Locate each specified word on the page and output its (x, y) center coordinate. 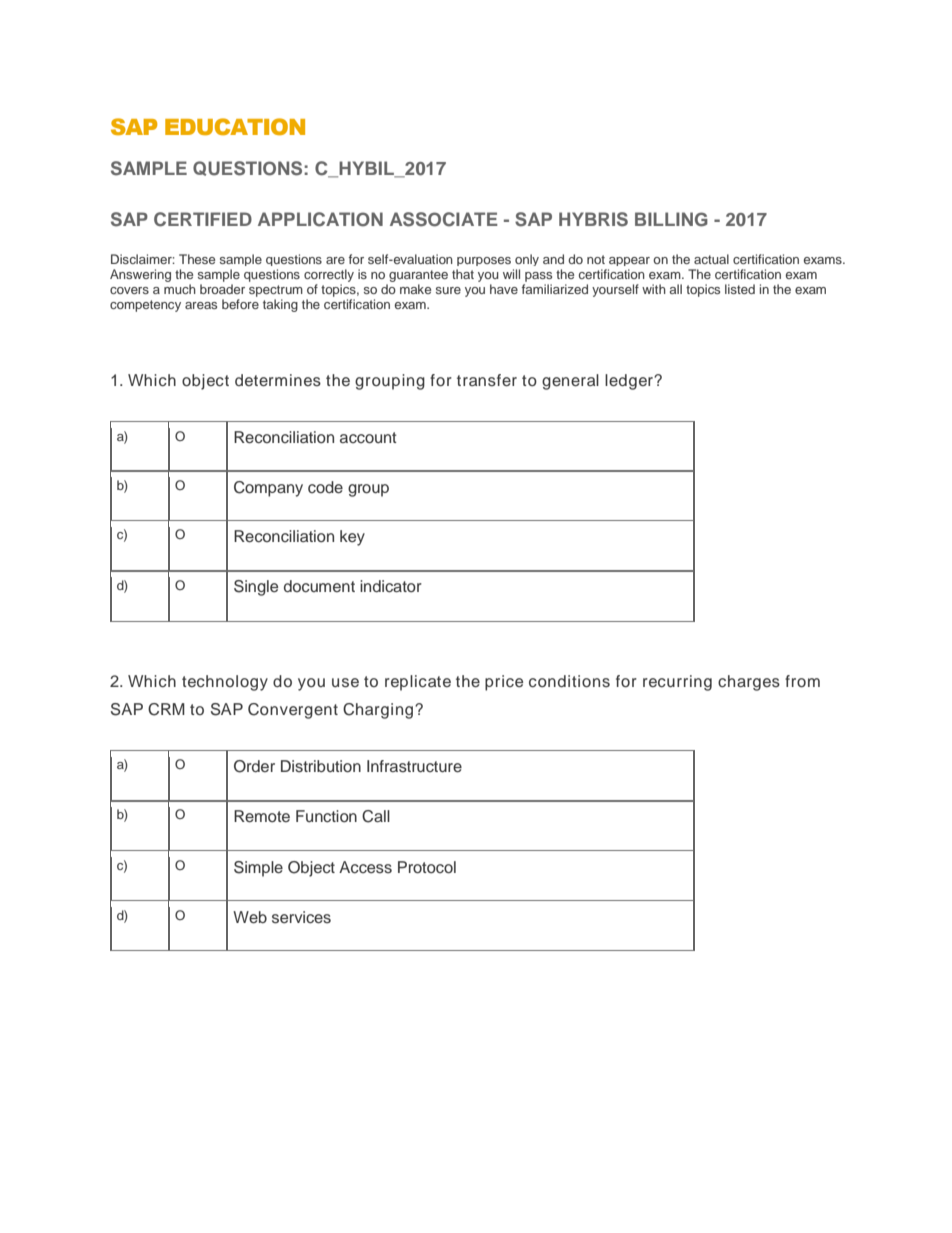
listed (740, 289)
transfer (487, 380)
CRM (166, 709)
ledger (630, 382)
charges (749, 683)
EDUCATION (235, 126)
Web (250, 917)
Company (268, 489)
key (352, 538)
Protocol (427, 867)
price (504, 683)
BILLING (671, 219)
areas (201, 305)
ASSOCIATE (444, 219)
